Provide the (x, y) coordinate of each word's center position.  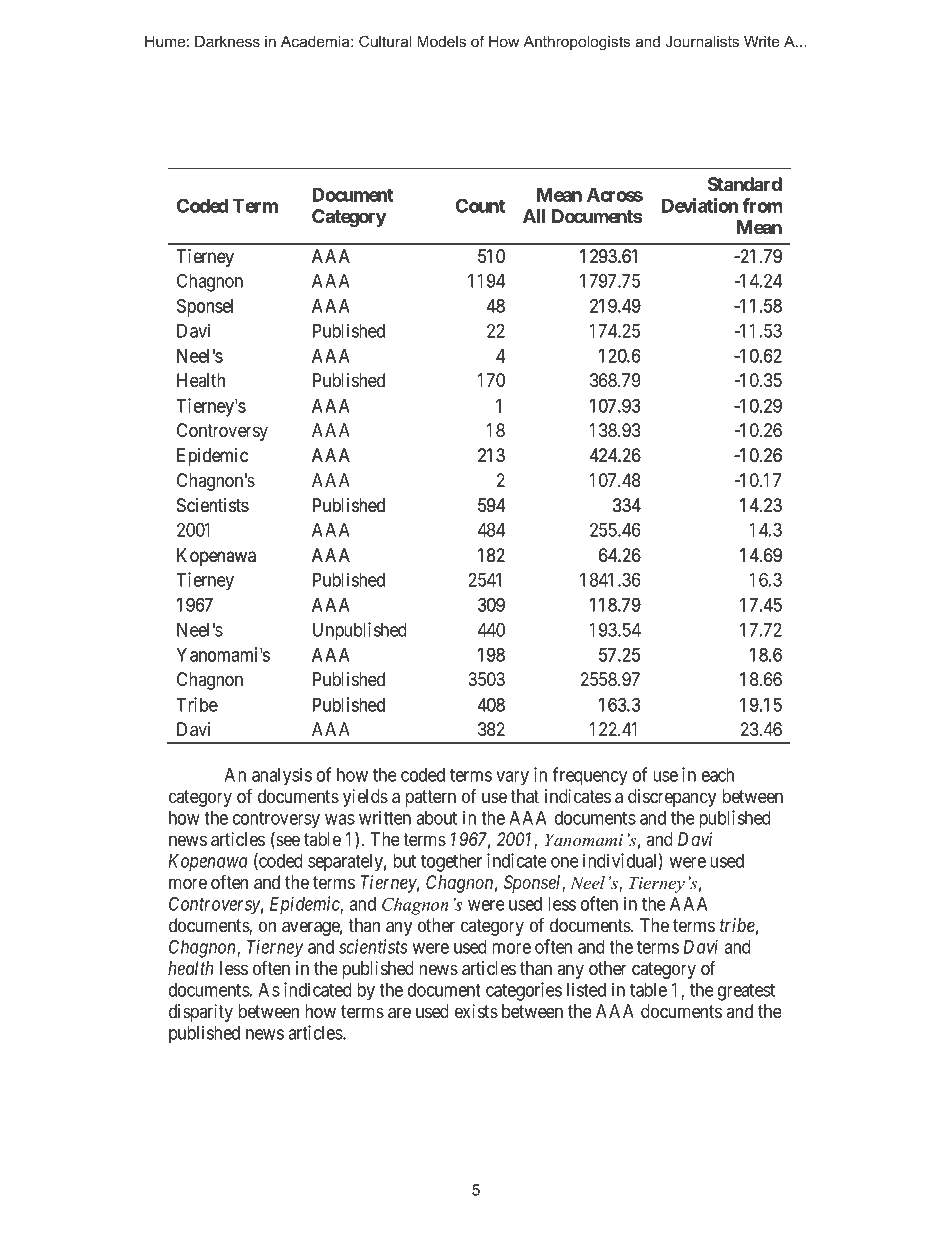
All (534, 216)
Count (480, 205)
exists (476, 1011)
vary (512, 778)
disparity (201, 1013)
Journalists (702, 41)
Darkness (227, 41)
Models (441, 41)
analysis (282, 776)
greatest (746, 992)
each (718, 775)
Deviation (700, 205)
